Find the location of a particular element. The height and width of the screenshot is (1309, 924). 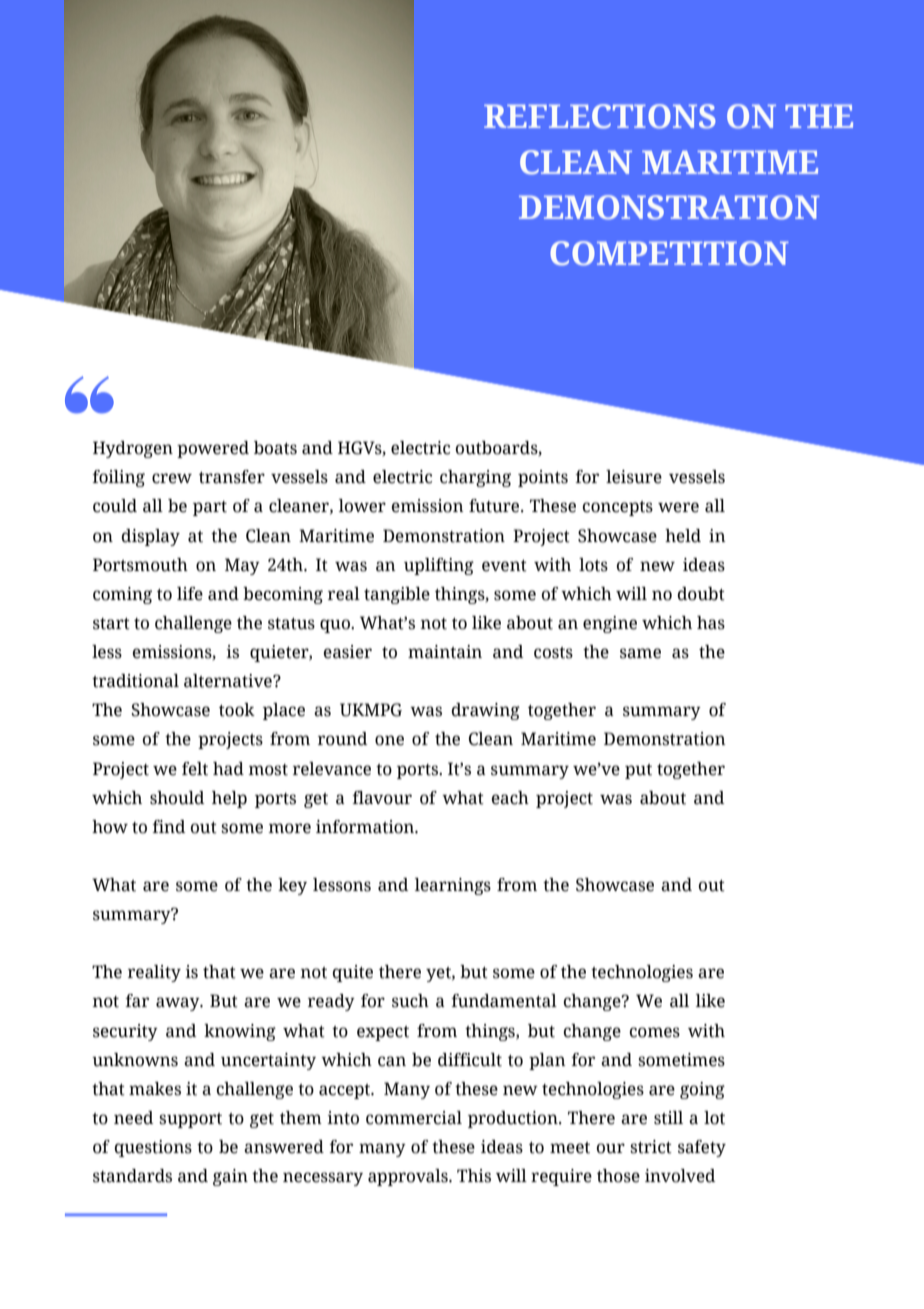

commercial is located at coordinates (414, 1118).
